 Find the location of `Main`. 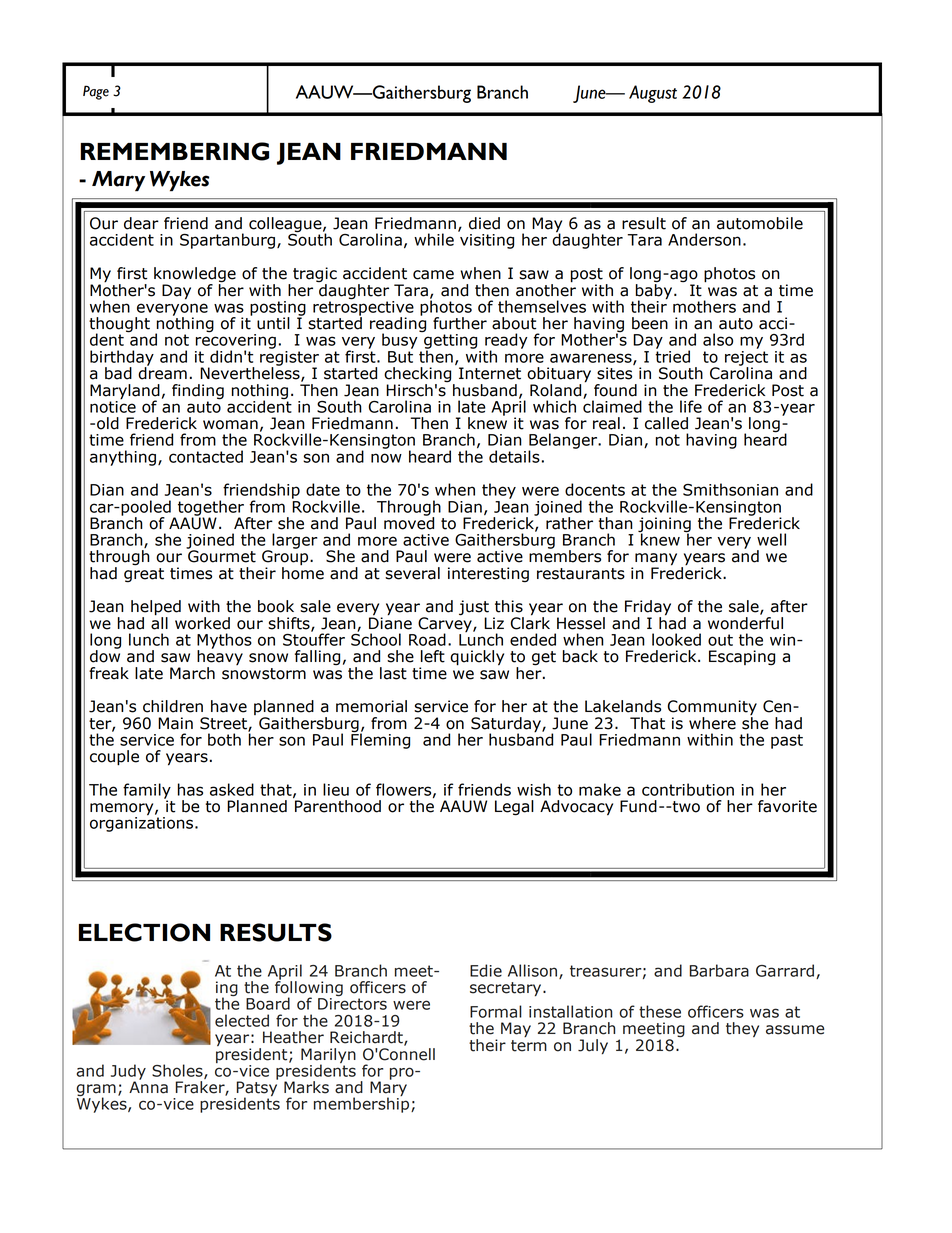

Main is located at coordinates (175, 723).
